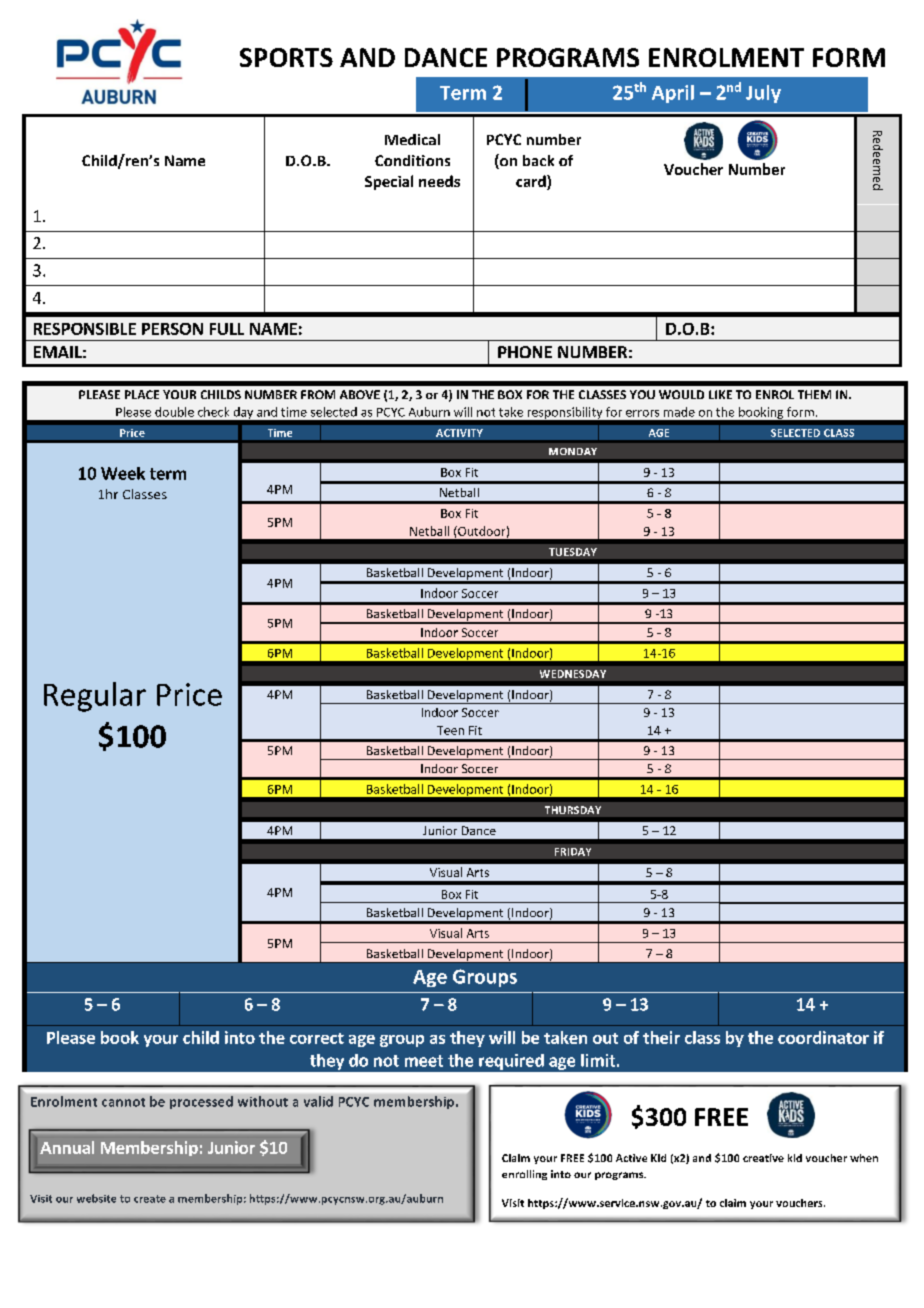 Image resolution: width=924 pixels, height=1308 pixels. I want to click on July, so click(763, 94).
